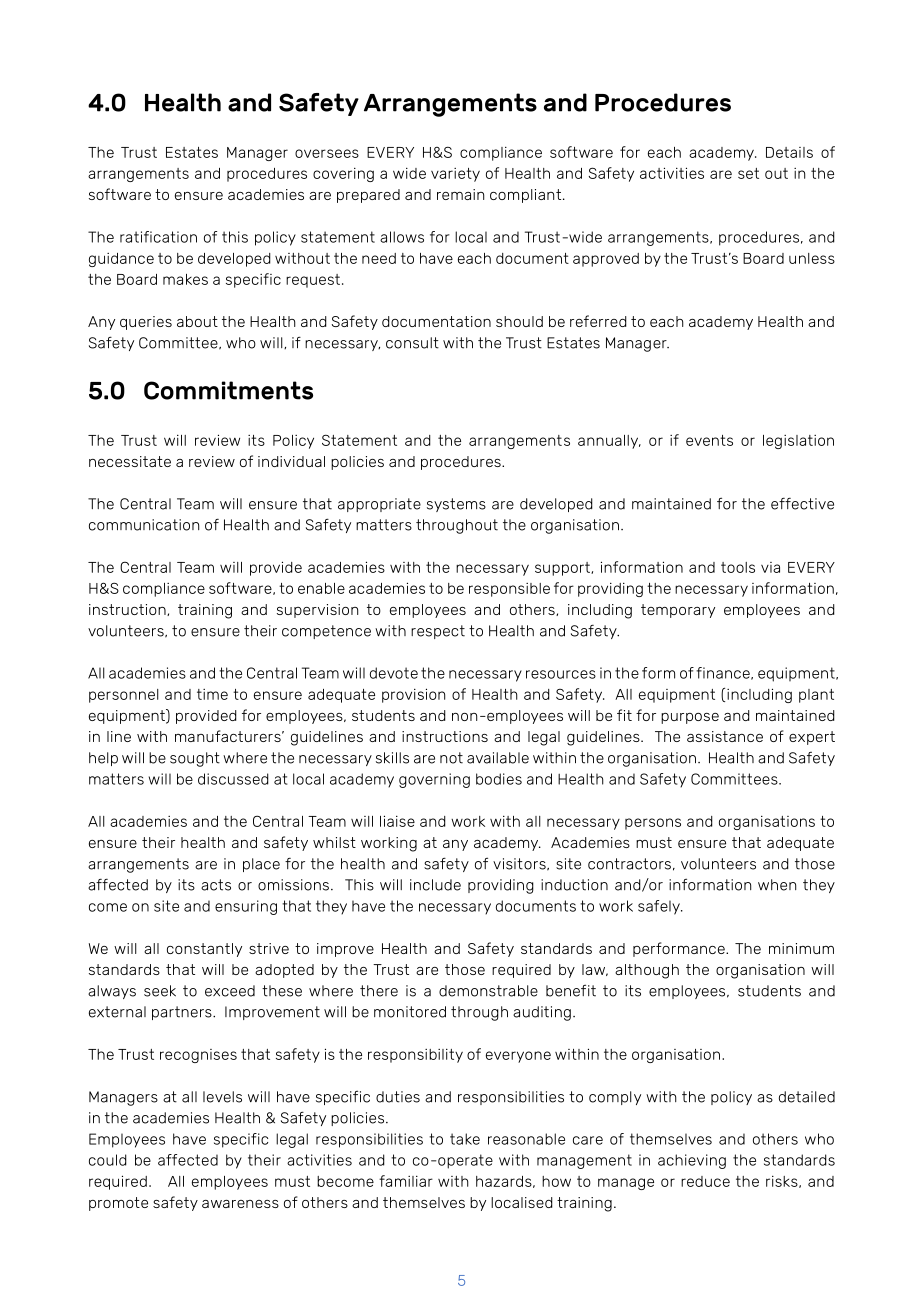 This screenshot has width=924, height=1308. Describe the element at coordinates (690, 718) in the screenshot. I see `purpose` at that location.
